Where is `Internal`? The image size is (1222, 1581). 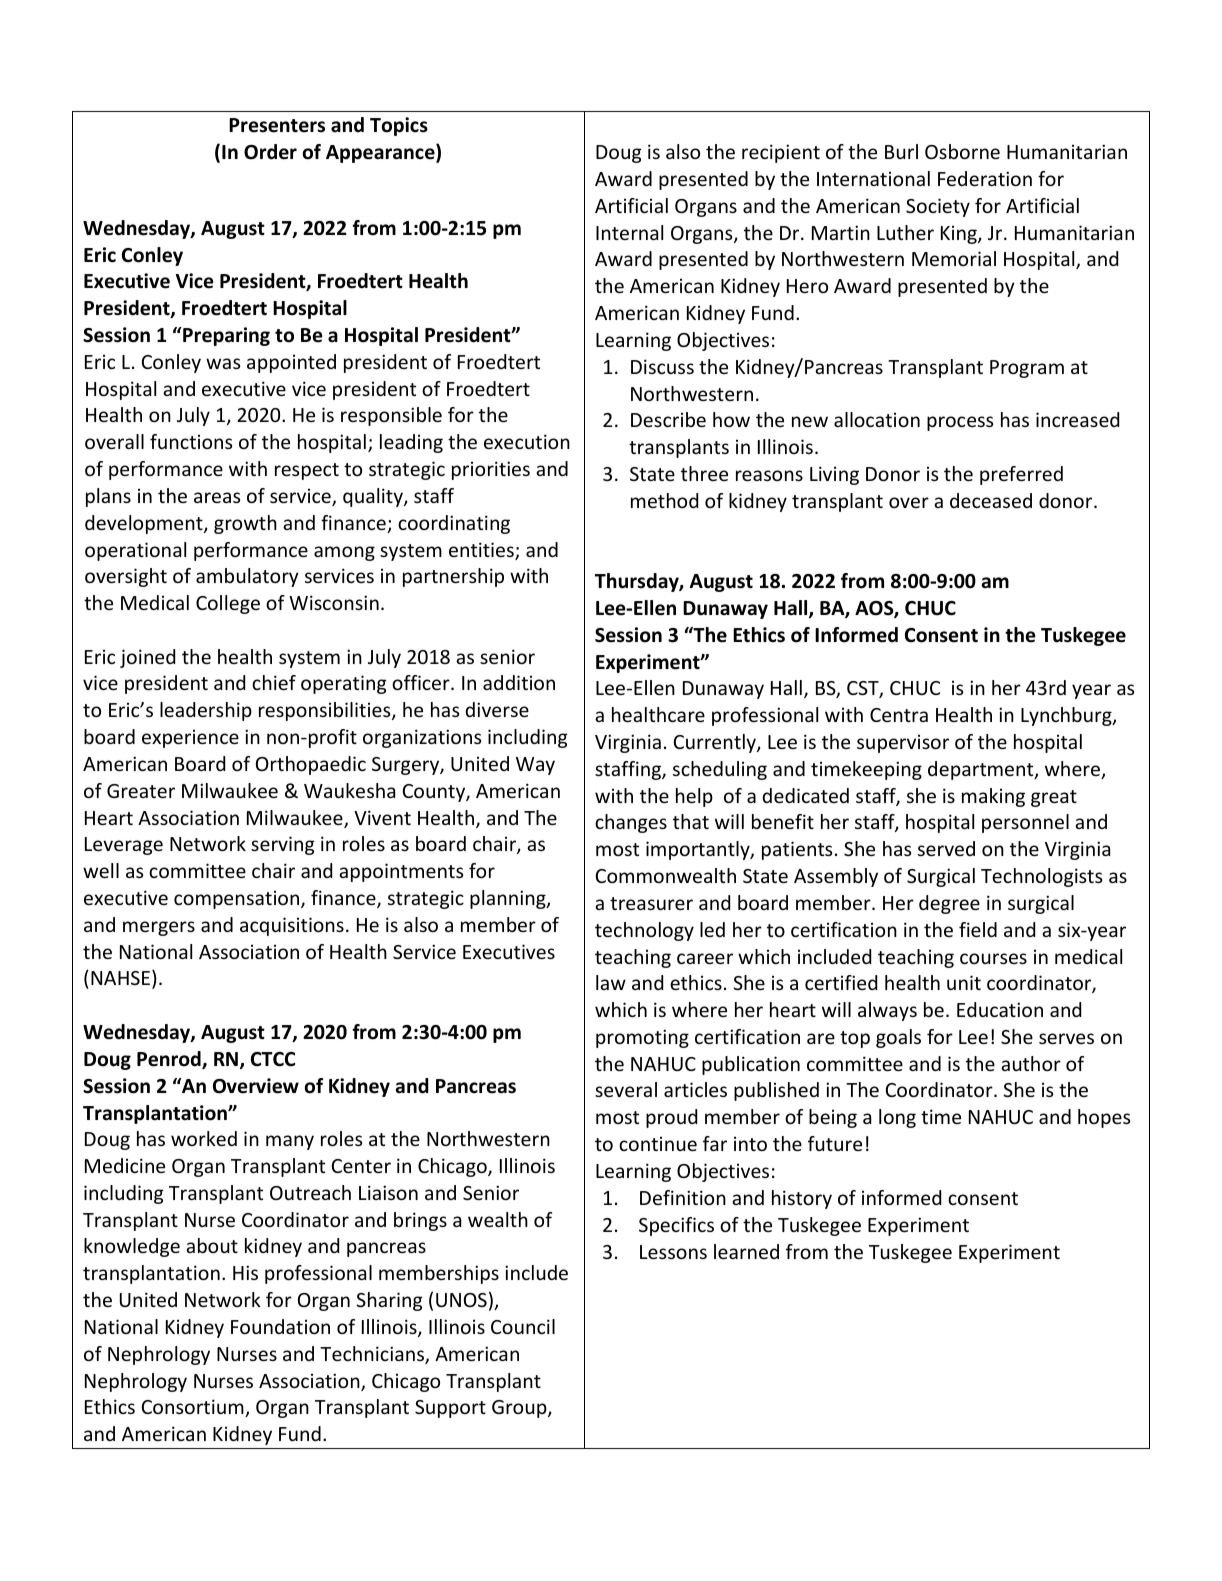
Internal is located at coordinates (629, 232).
